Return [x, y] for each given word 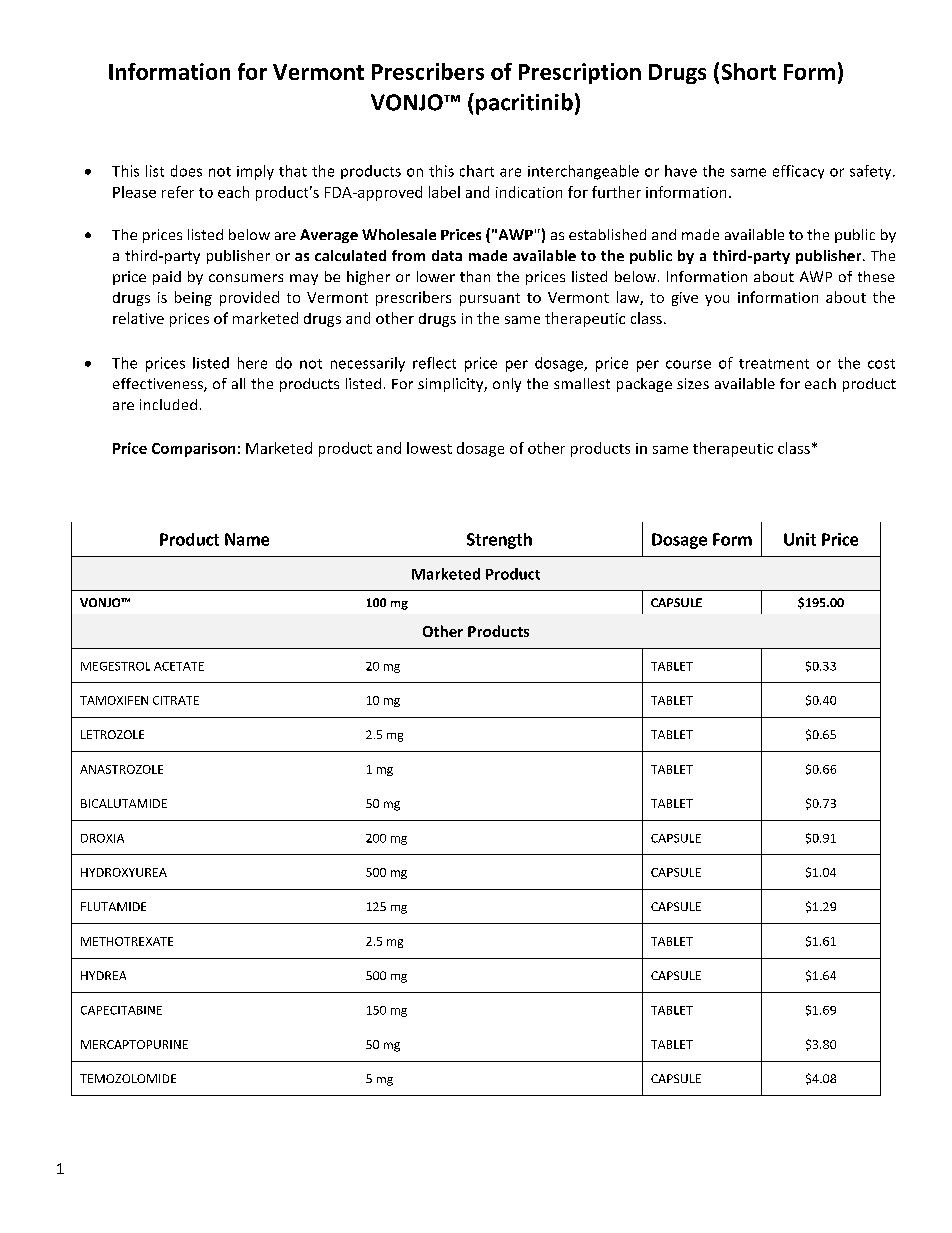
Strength [499, 541]
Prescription [580, 73]
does [186, 171]
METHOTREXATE [127, 941]
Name [247, 539]
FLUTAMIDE [113, 906]
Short [749, 71]
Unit [800, 539]
